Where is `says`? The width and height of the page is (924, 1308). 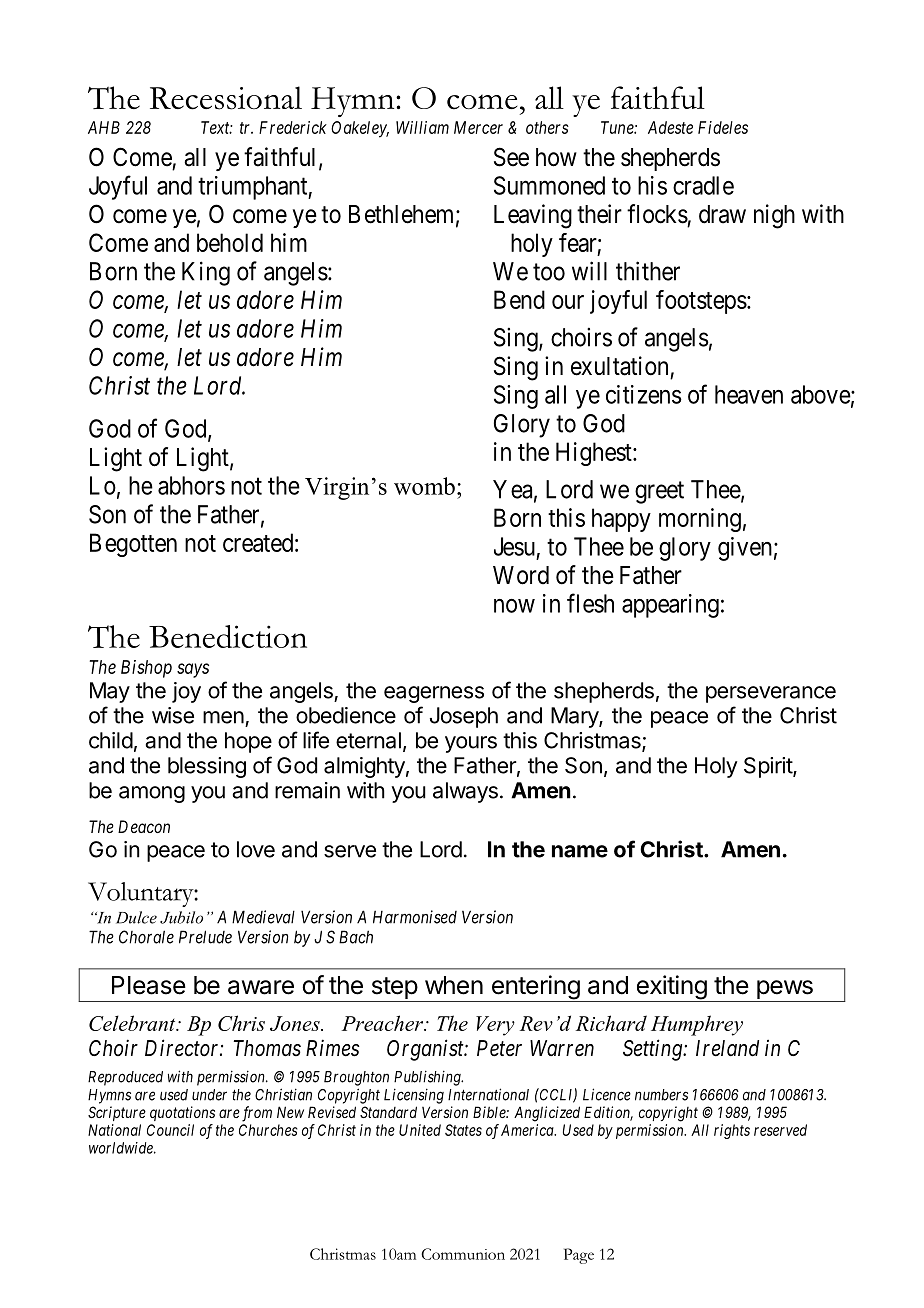 says is located at coordinates (193, 670).
